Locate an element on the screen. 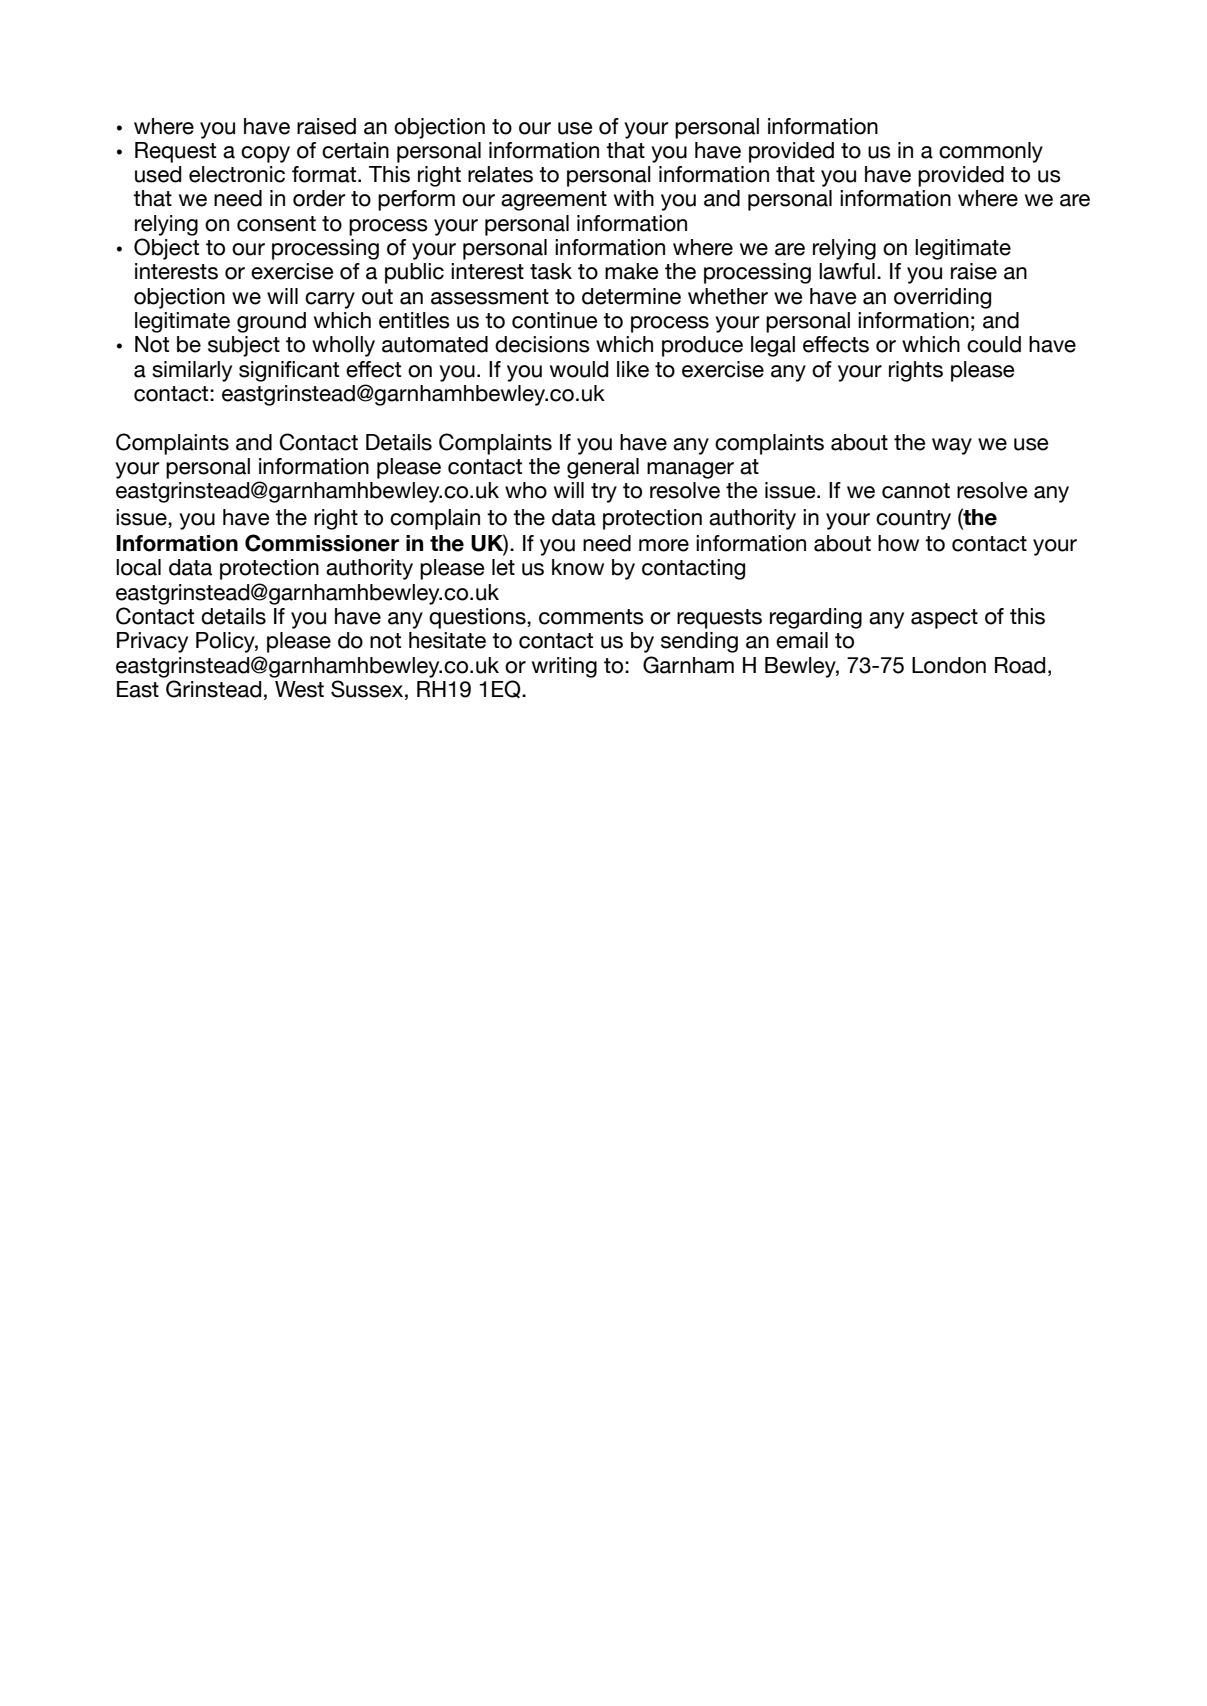  West is located at coordinates (299, 689).
